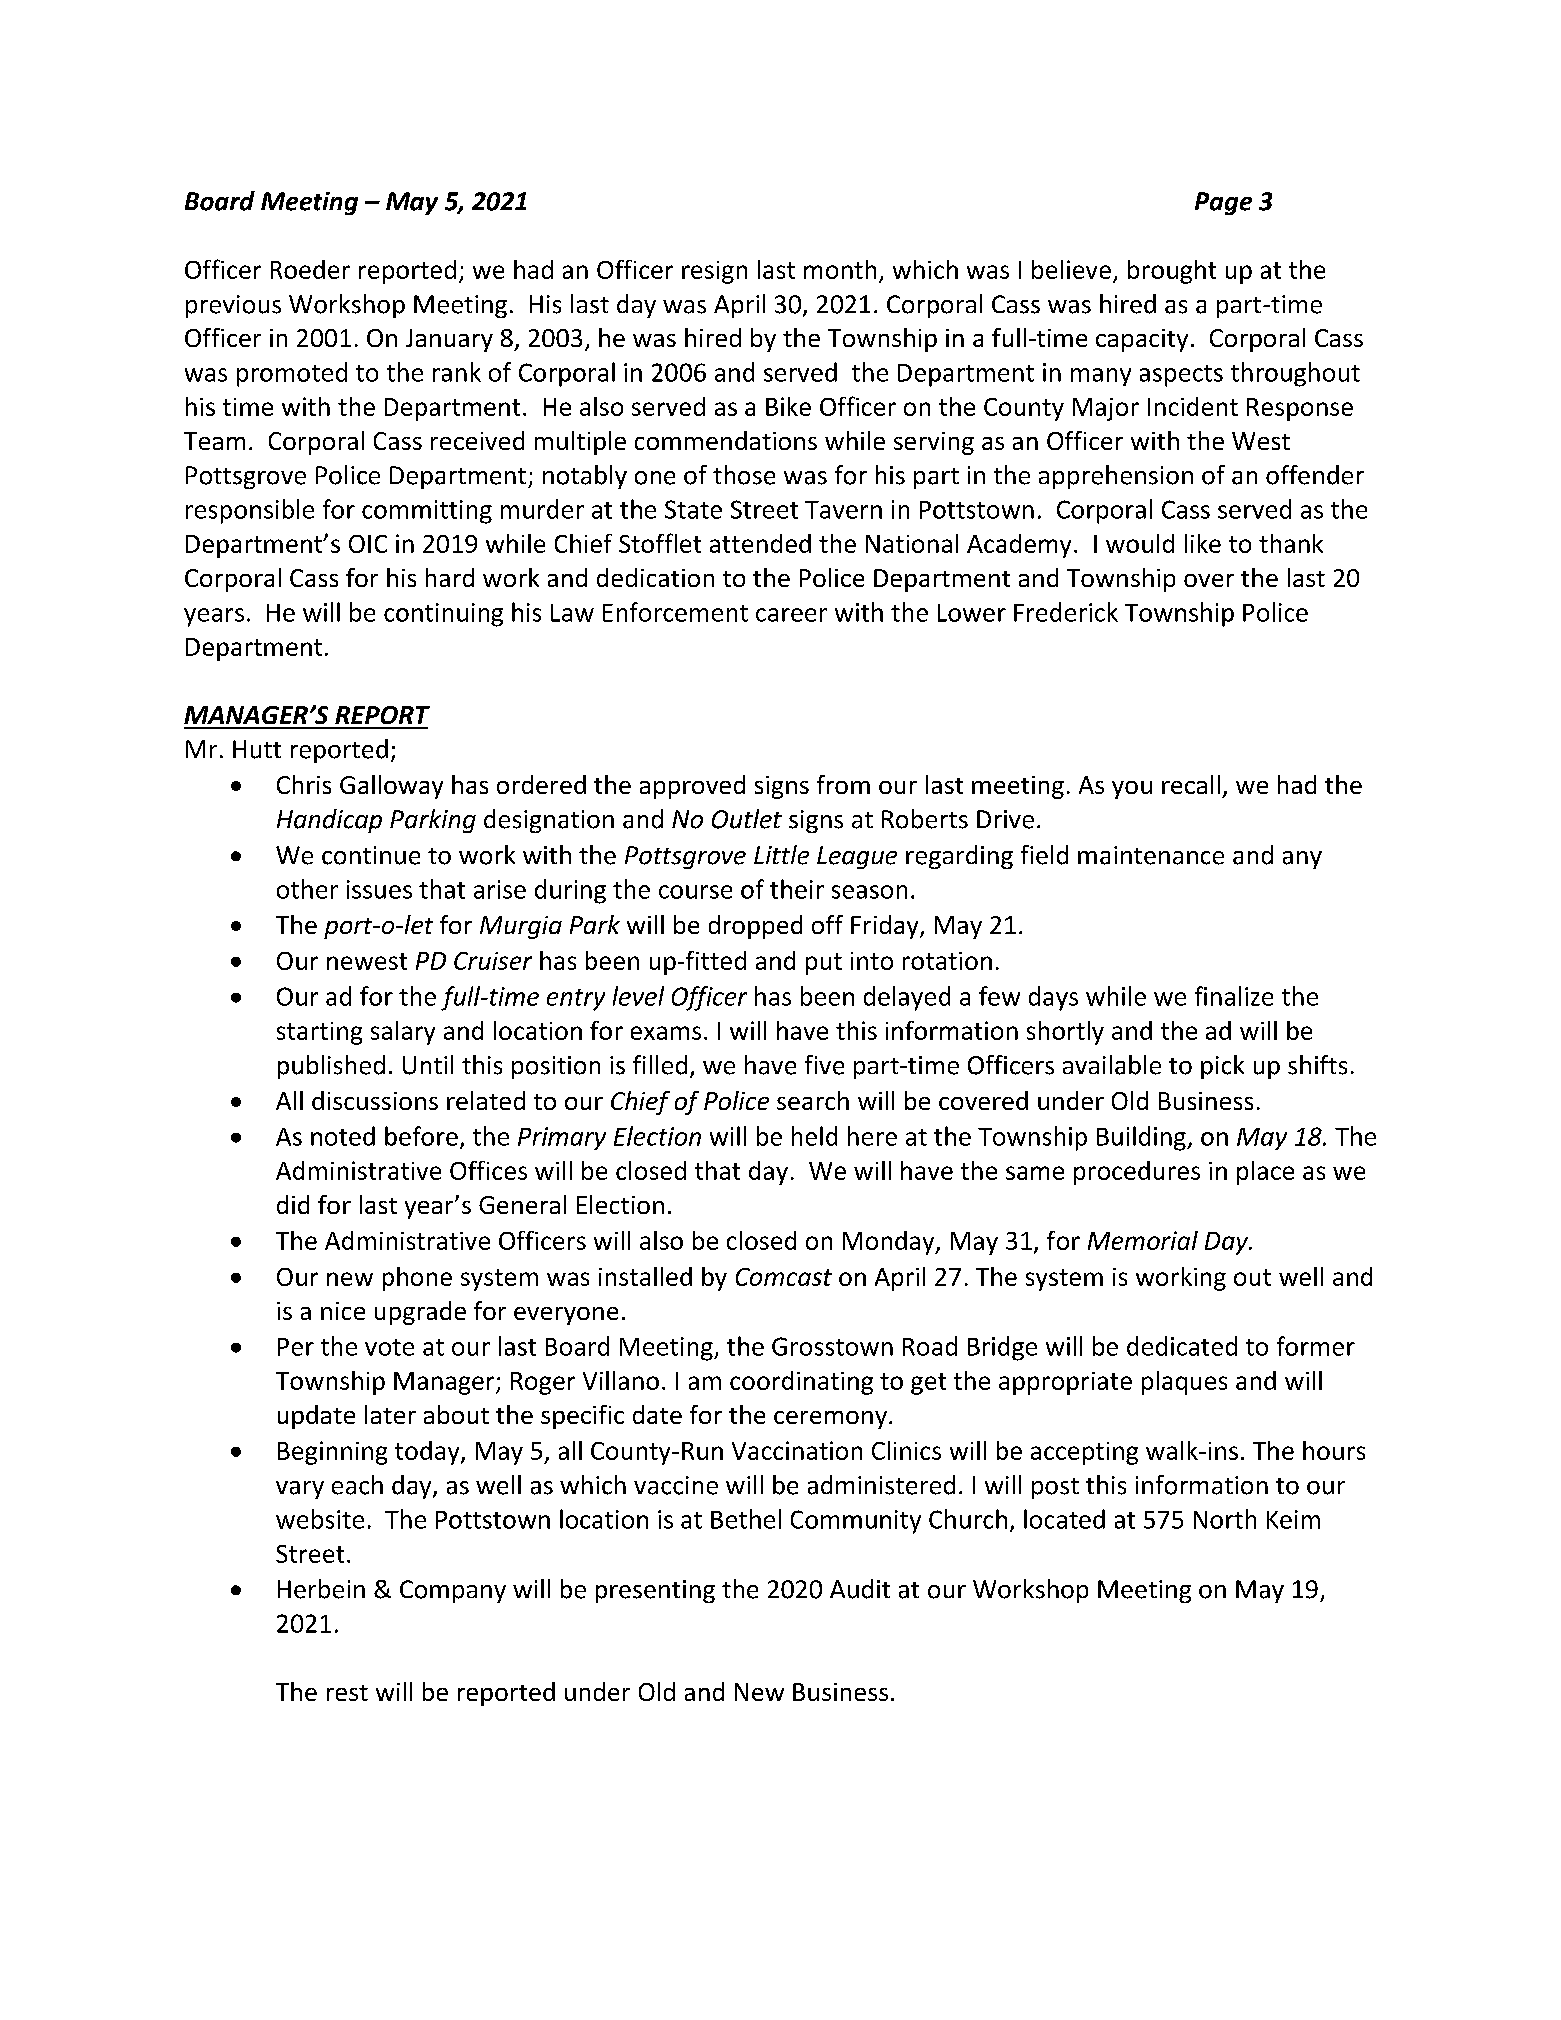 This page has height=2020, width=1561. What do you see at coordinates (1234, 996) in the page?
I see `finalize` at bounding box center [1234, 996].
